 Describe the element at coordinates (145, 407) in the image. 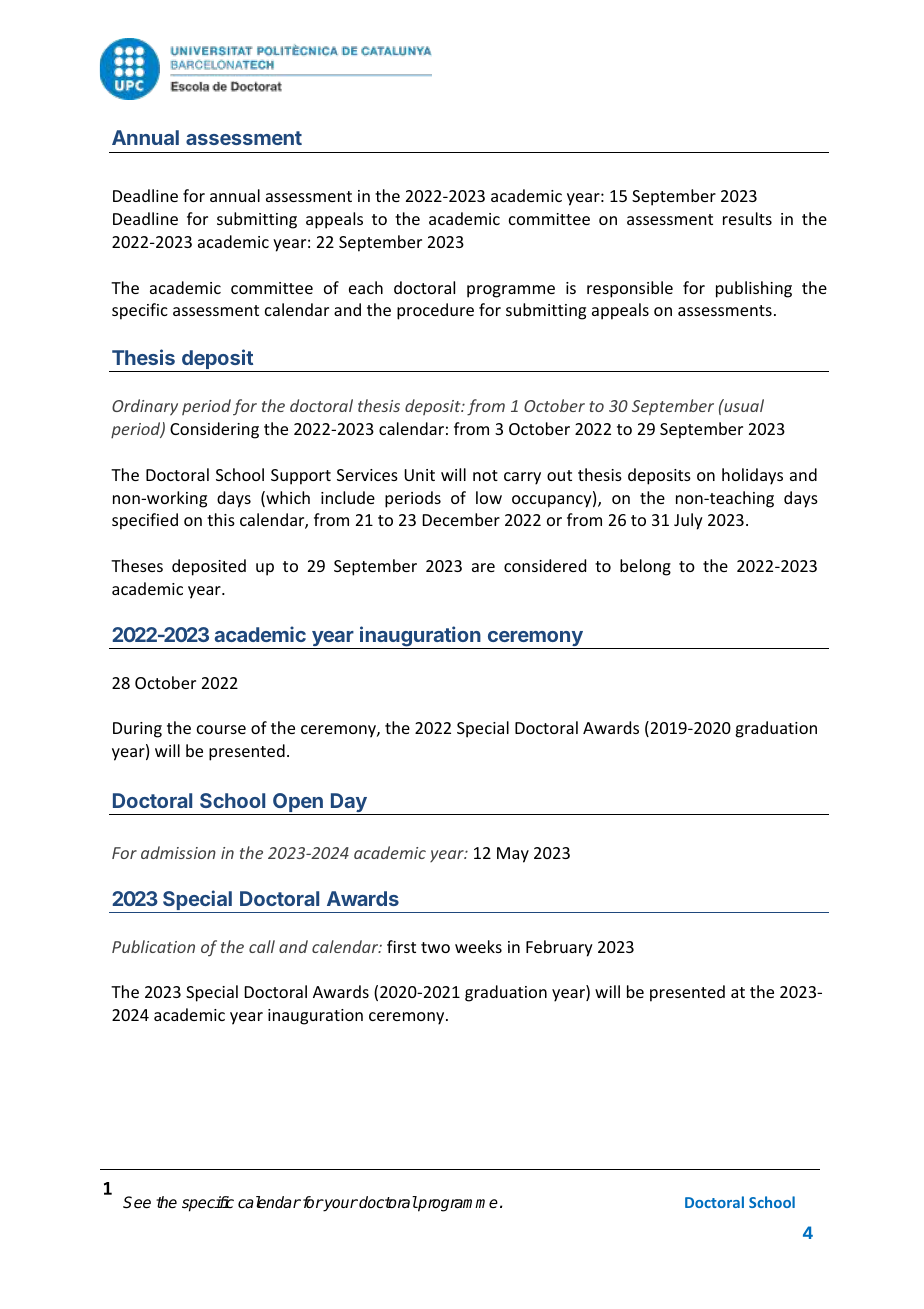

I see `Ordinary` at that location.
